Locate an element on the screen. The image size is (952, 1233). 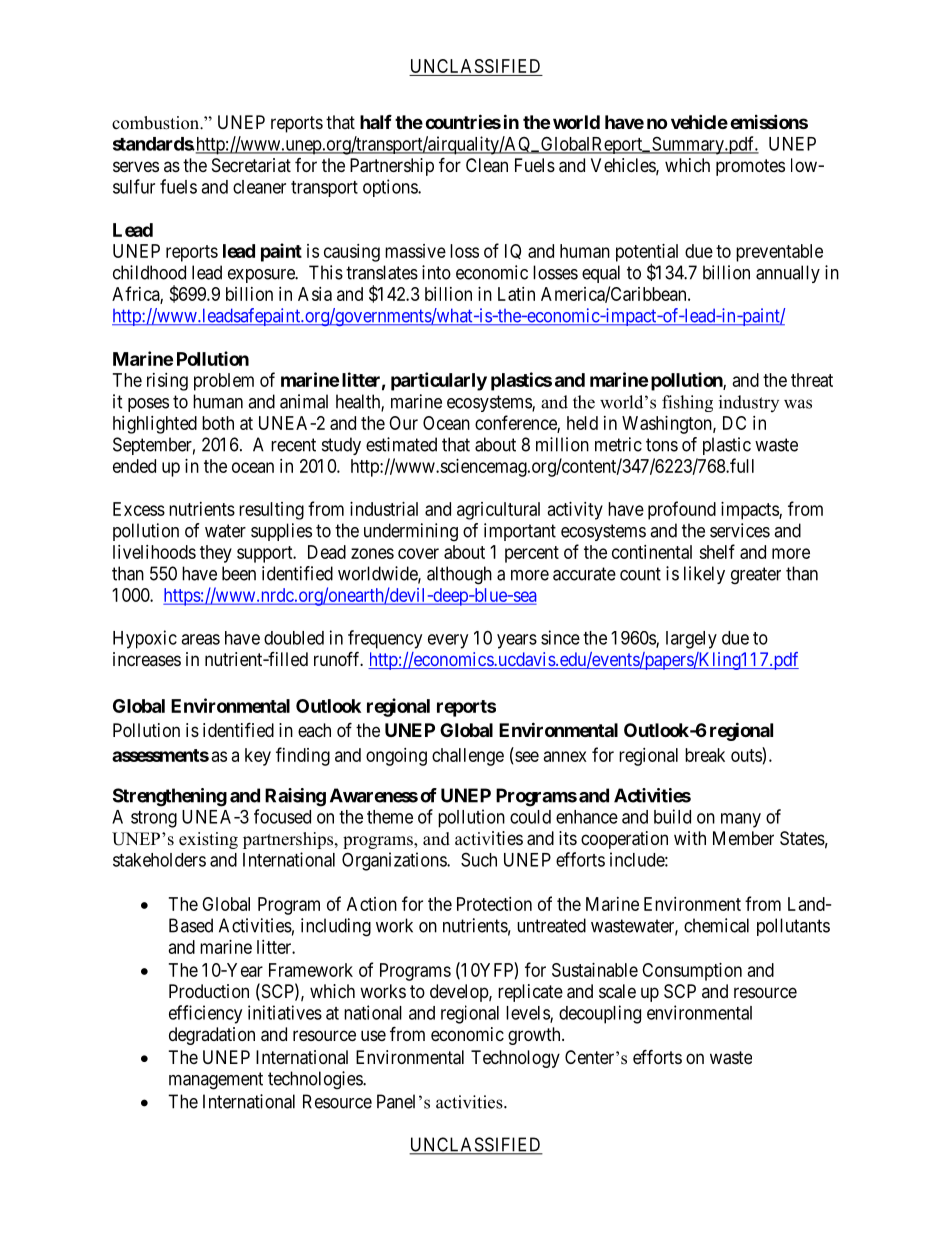
both is located at coordinates (218, 423).
